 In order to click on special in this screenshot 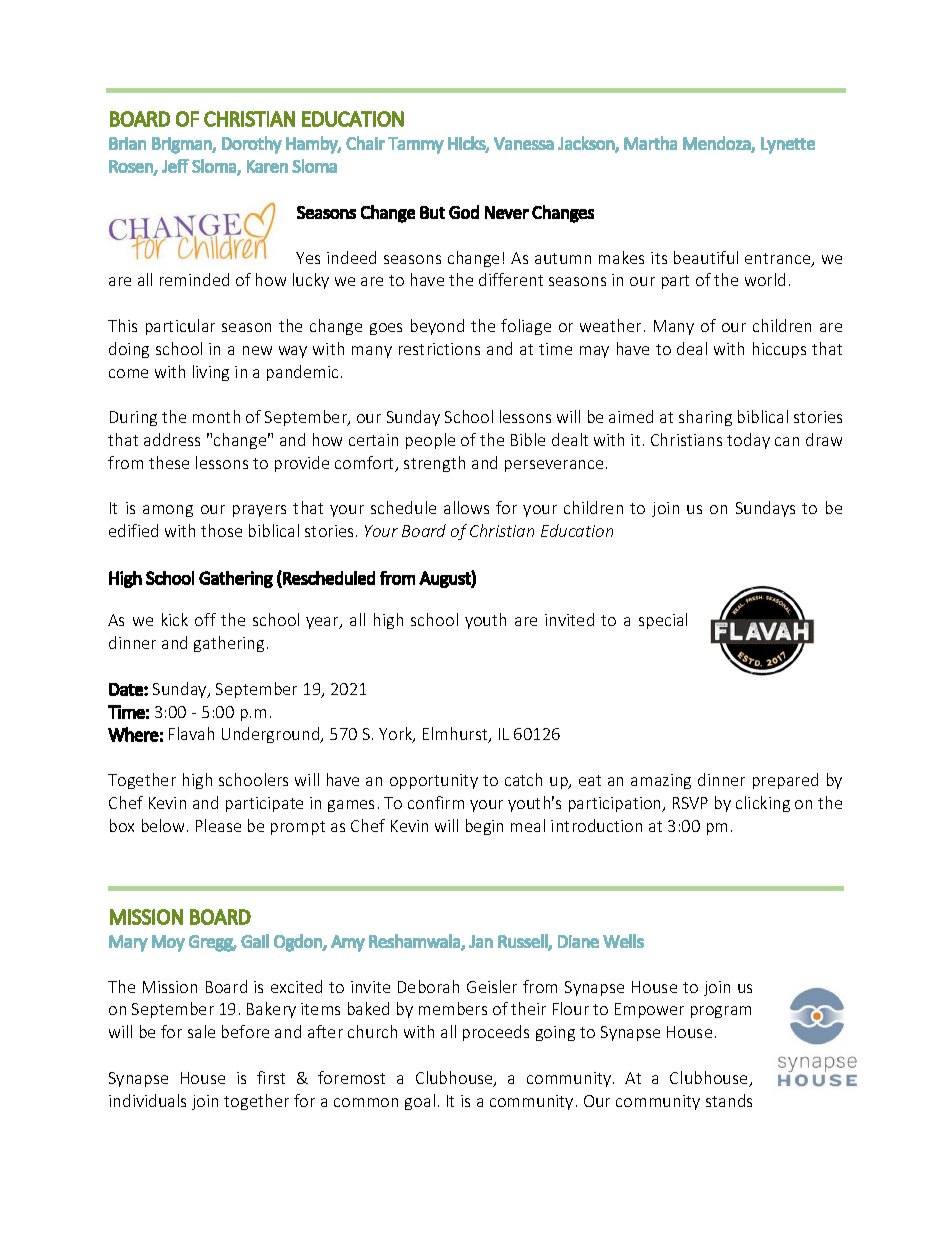, I will do `click(663, 621)`.
